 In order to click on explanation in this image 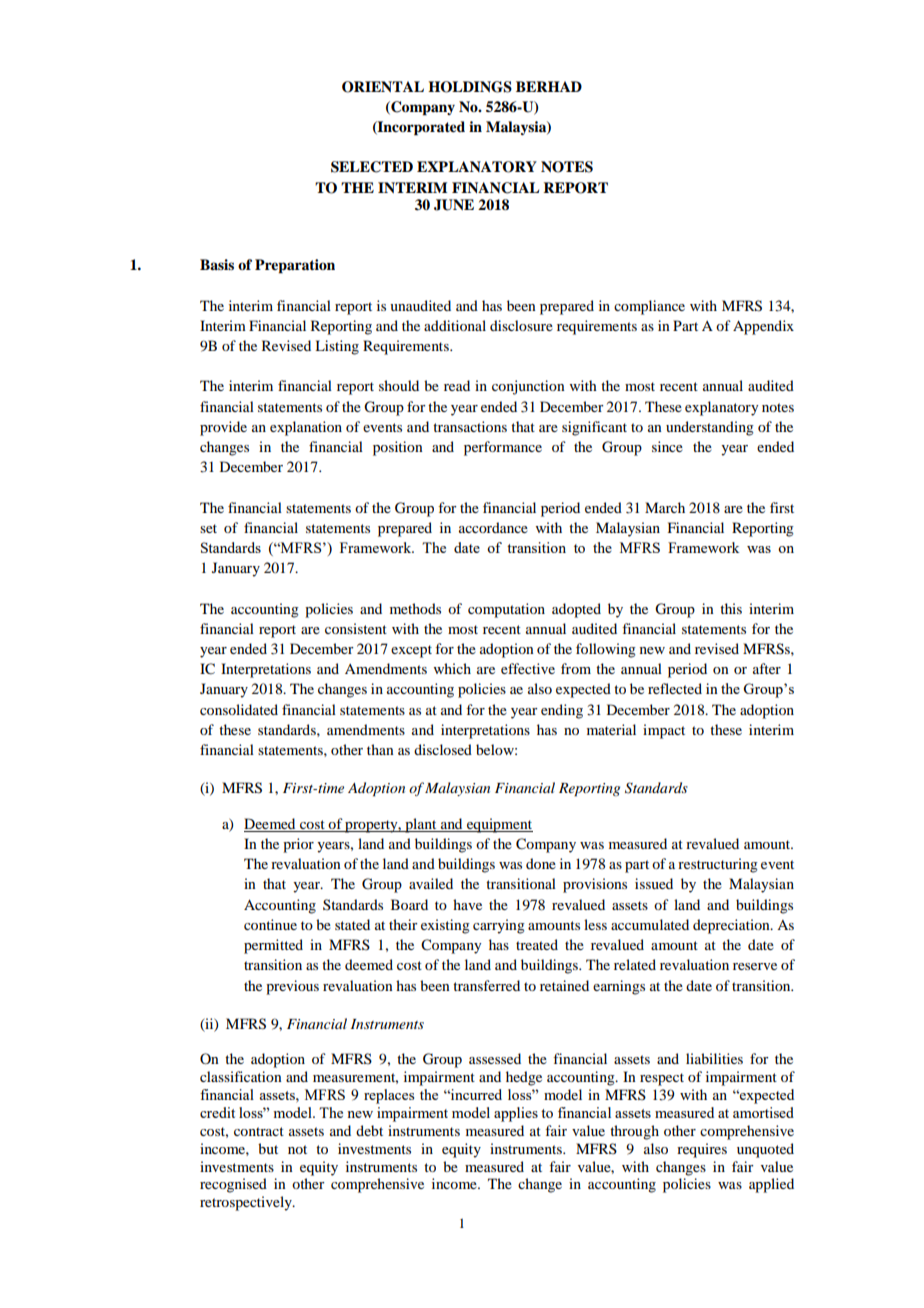, I will do `click(306, 428)`.
